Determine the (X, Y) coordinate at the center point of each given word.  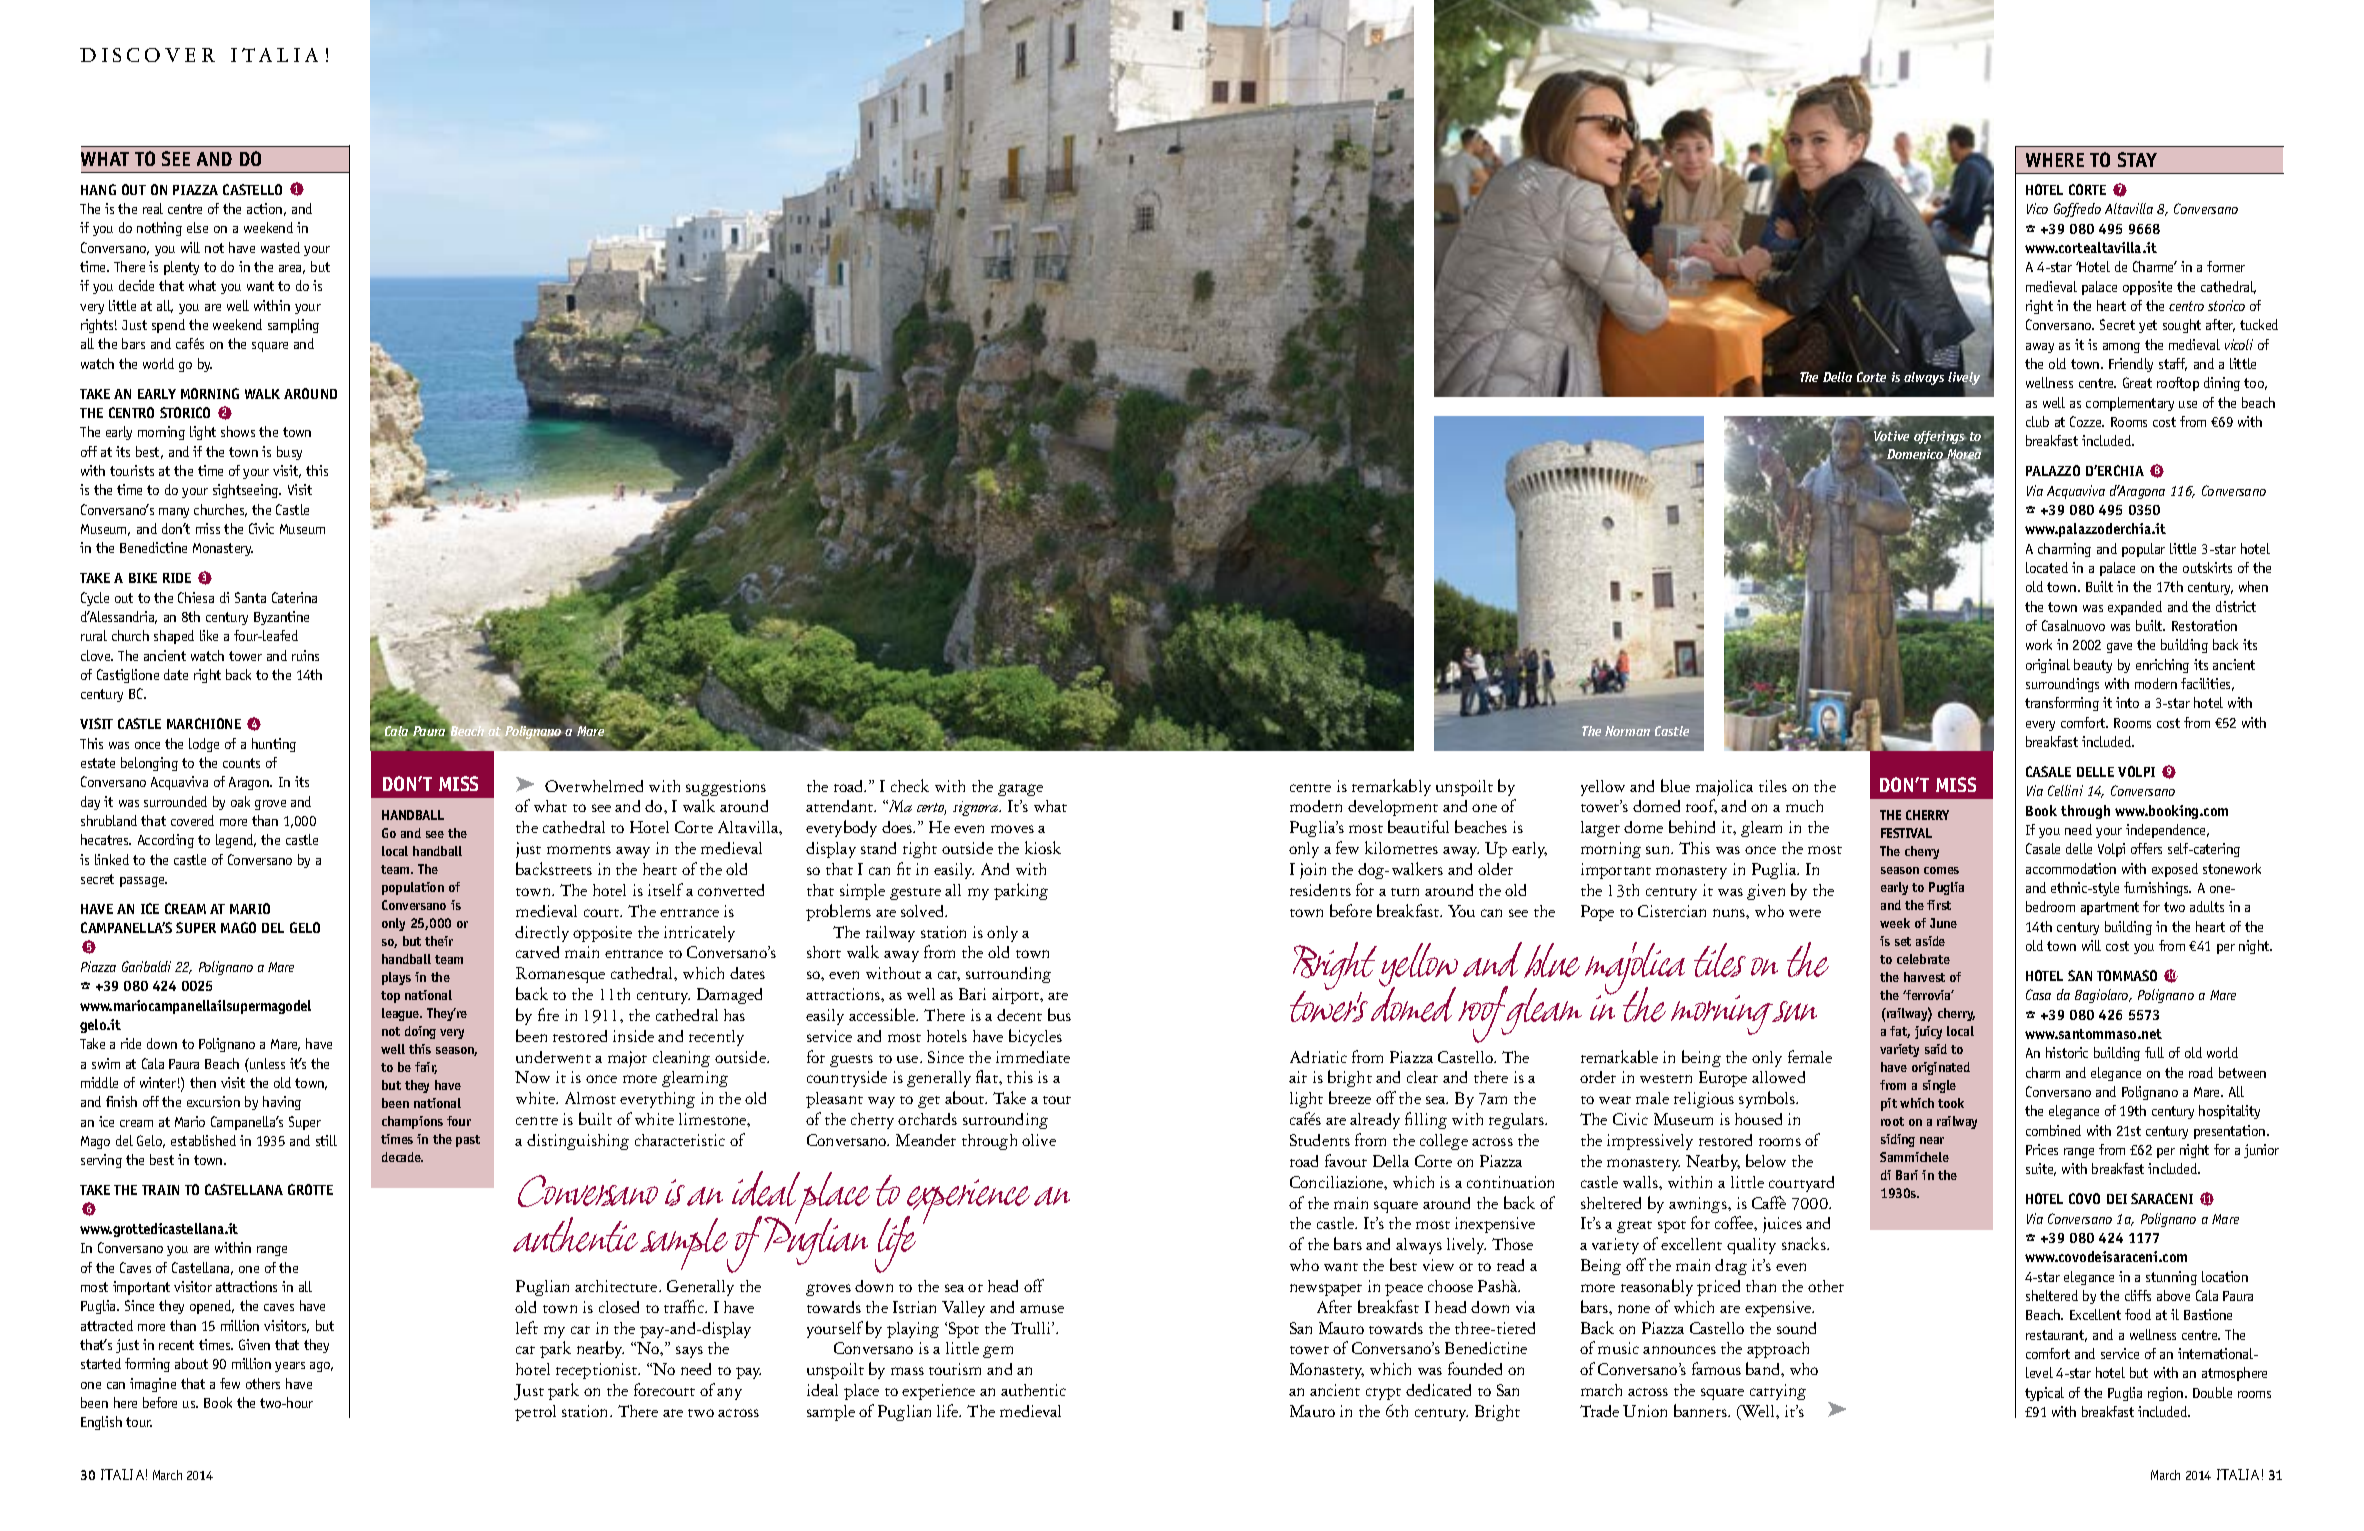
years (290, 1367)
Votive (1891, 437)
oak (240, 801)
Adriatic (1318, 1057)
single (1939, 1086)
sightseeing (247, 491)
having (282, 1103)
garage (1020, 790)
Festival (1906, 833)
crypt (1383, 1394)
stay (2137, 159)
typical (2044, 1394)
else (197, 227)
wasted (280, 247)
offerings (1940, 439)
